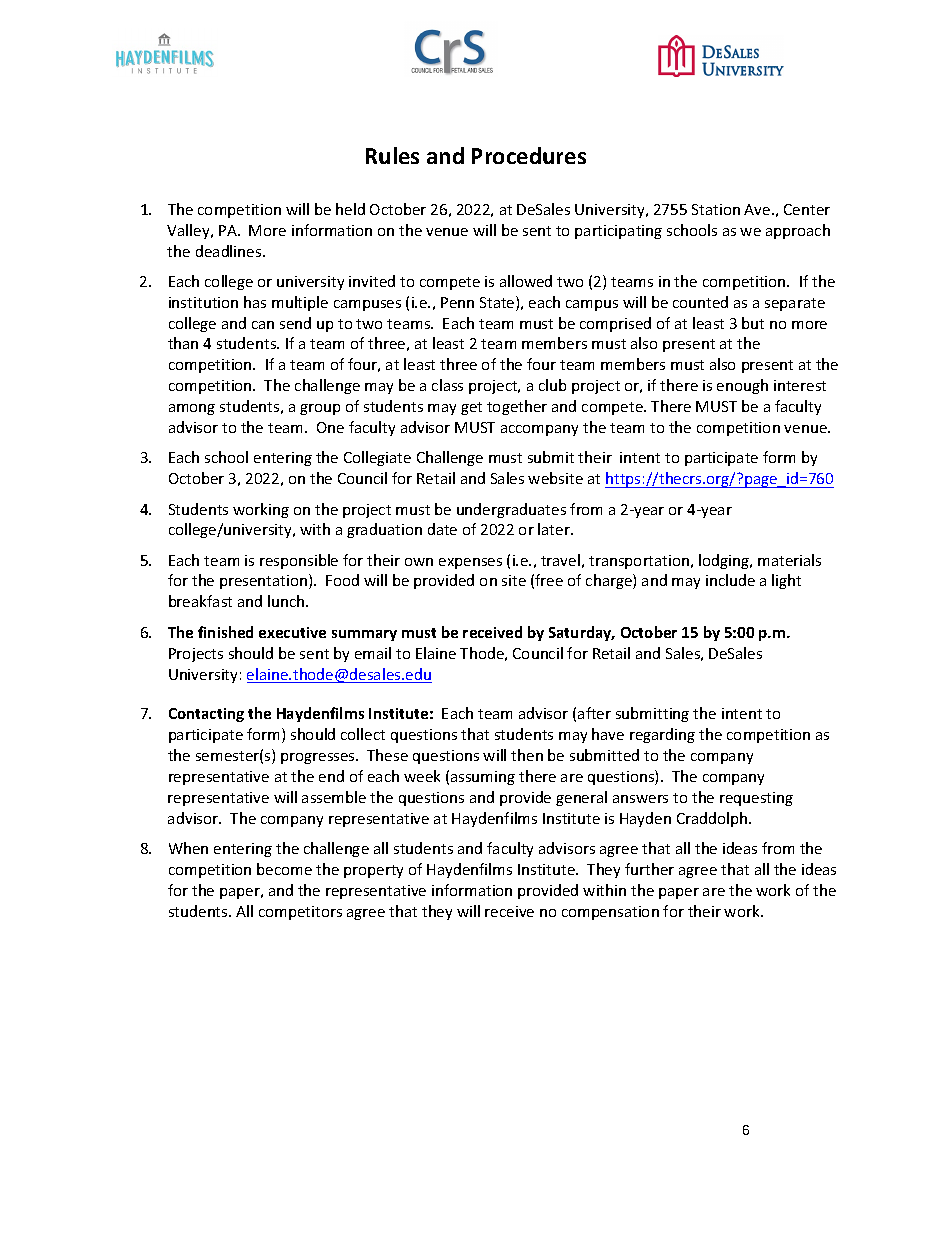  I want to click on Procedures, so click(529, 155).
